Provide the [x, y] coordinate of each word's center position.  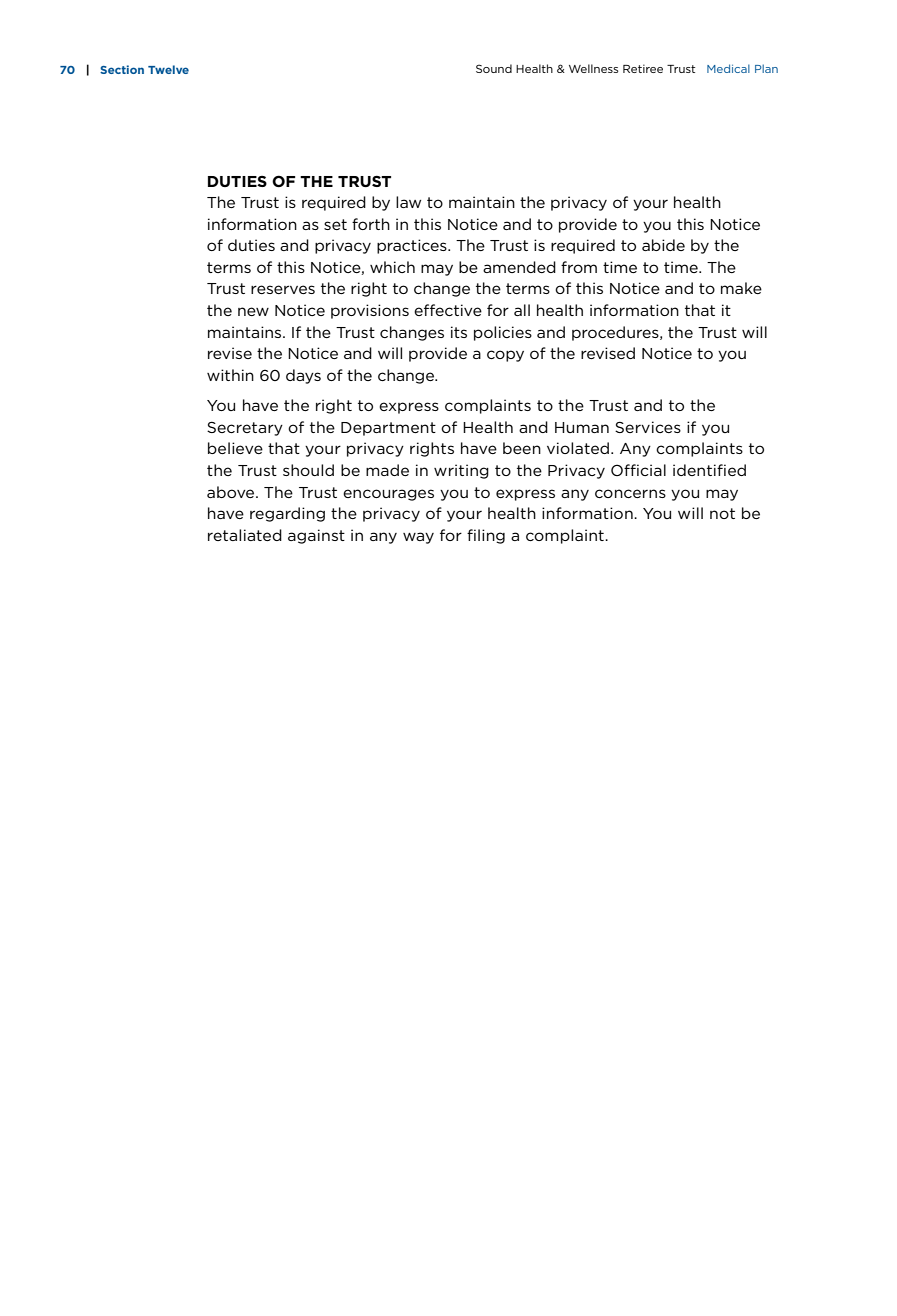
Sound [494, 68]
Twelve [168, 69]
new [253, 311]
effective [448, 310]
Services [648, 427]
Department [388, 429]
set [335, 224]
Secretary [245, 429]
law [408, 202]
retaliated [245, 535]
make [741, 288]
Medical [728, 68]
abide [663, 245]
